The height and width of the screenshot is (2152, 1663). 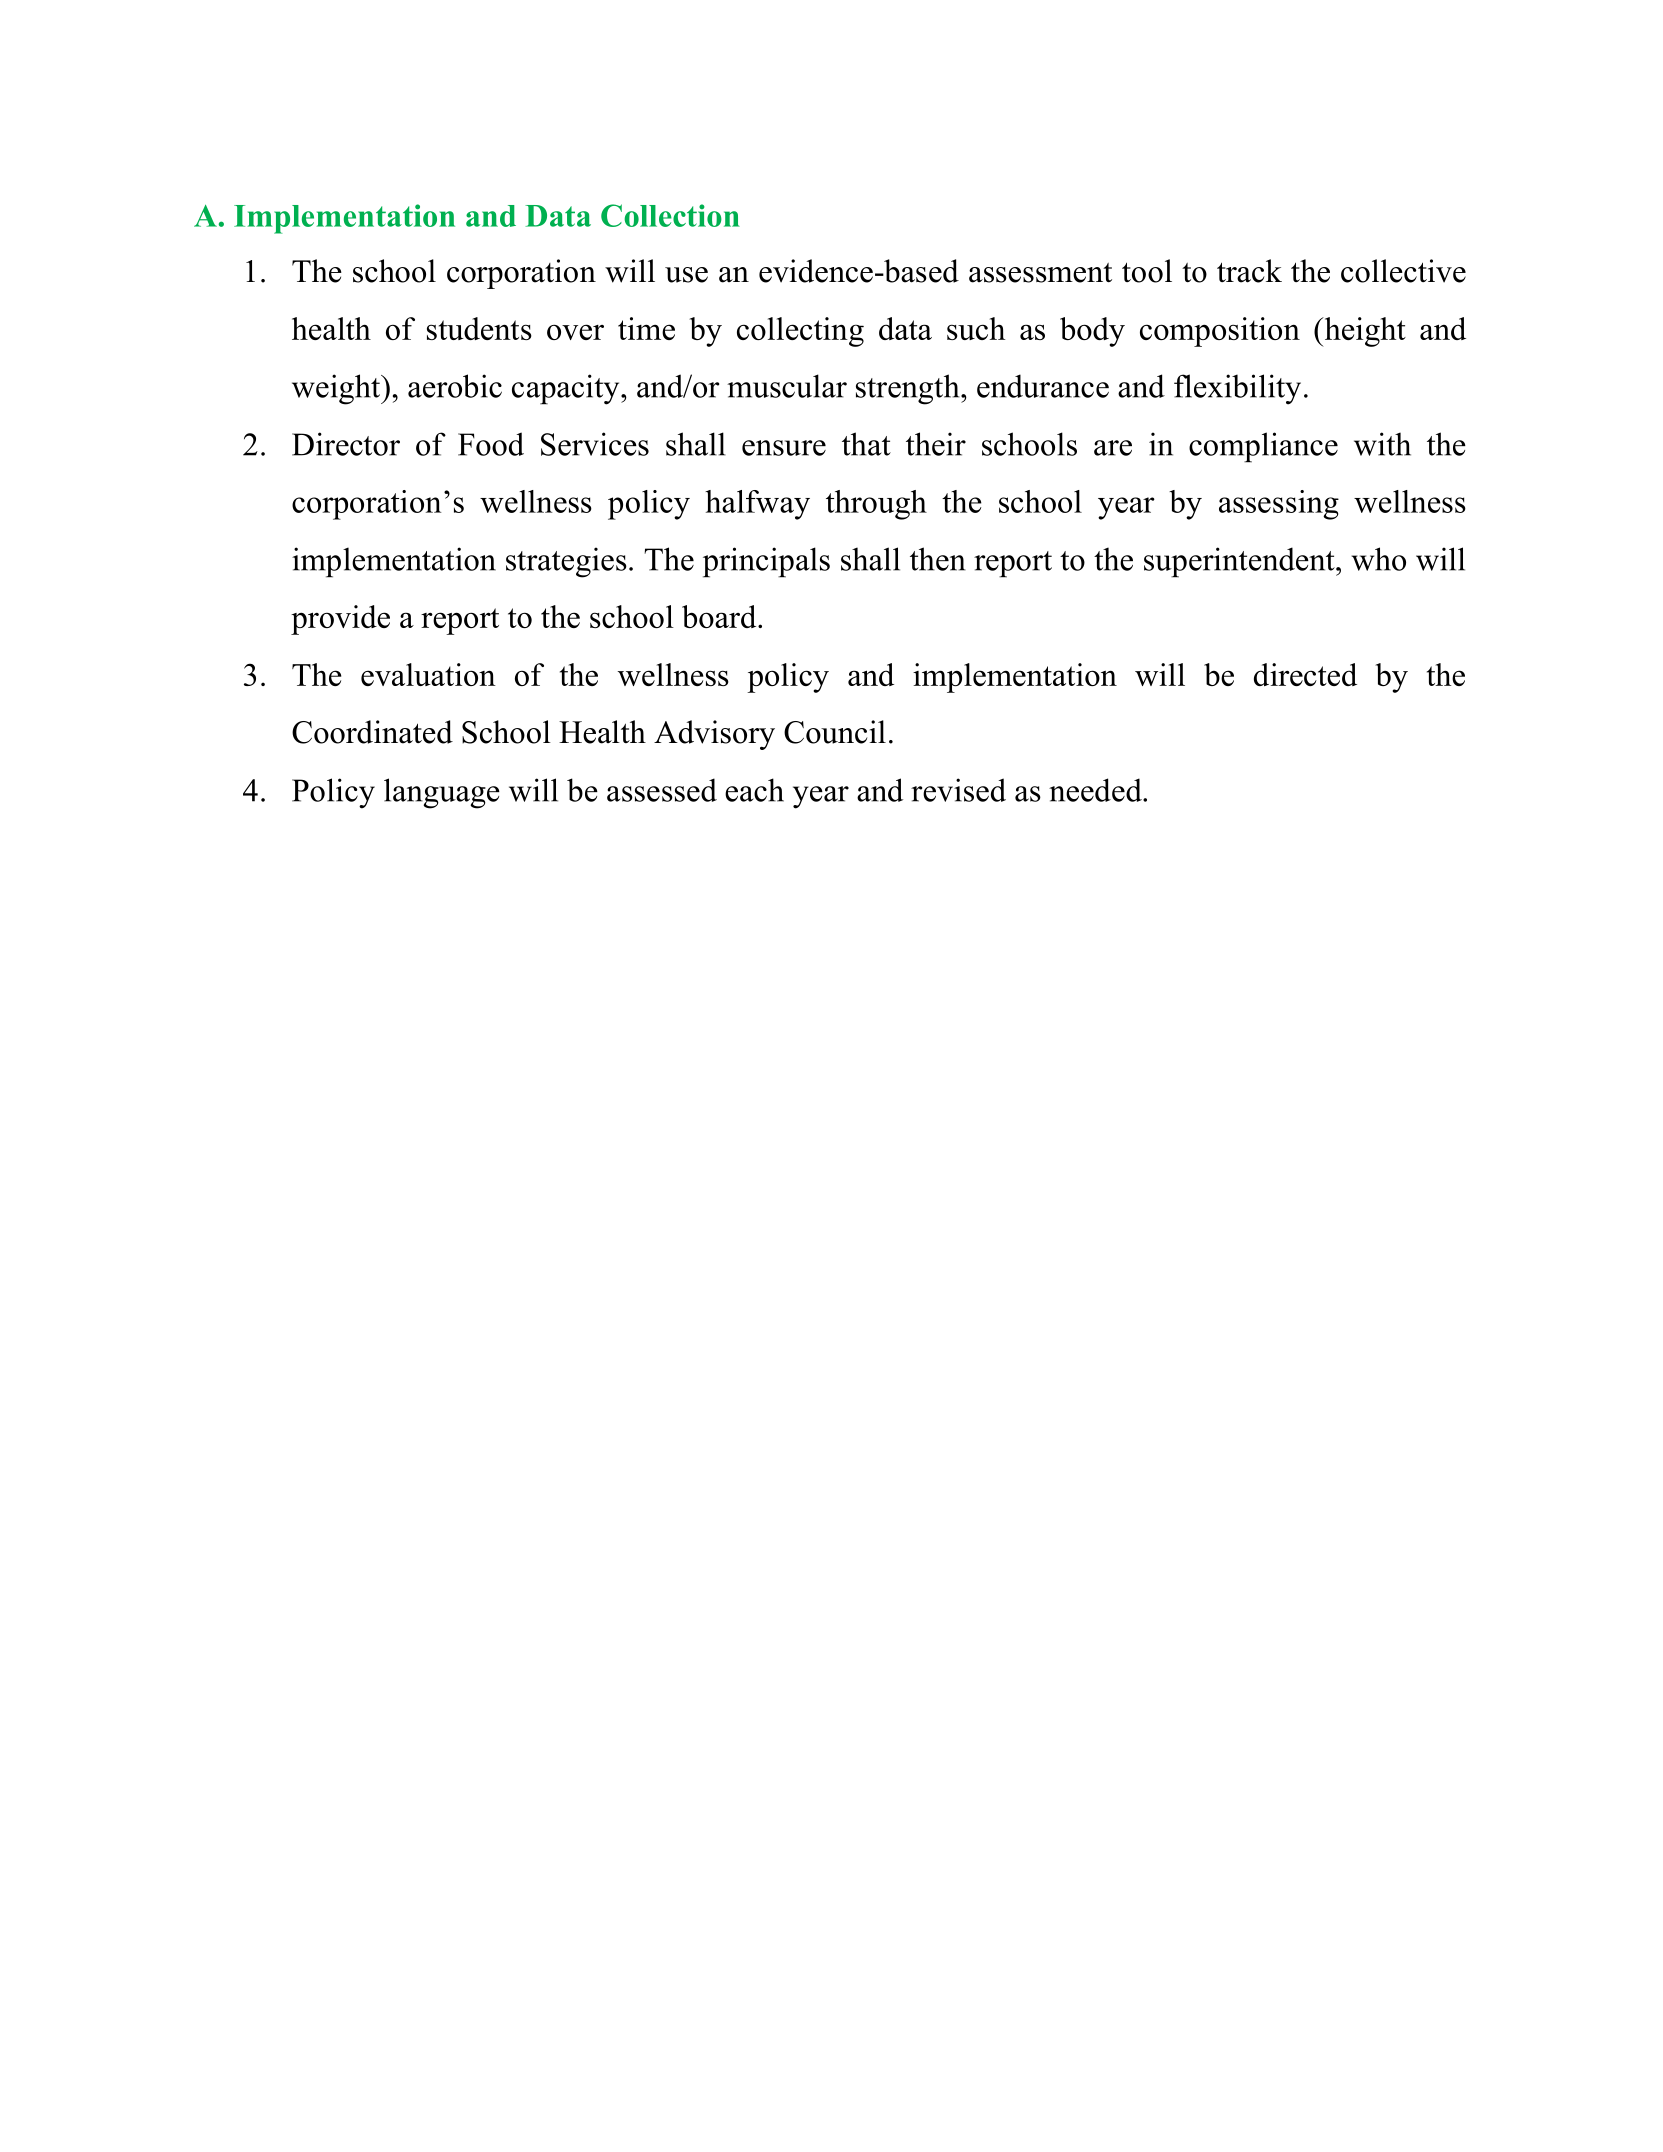 I want to click on revised, so click(x=958, y=790).
